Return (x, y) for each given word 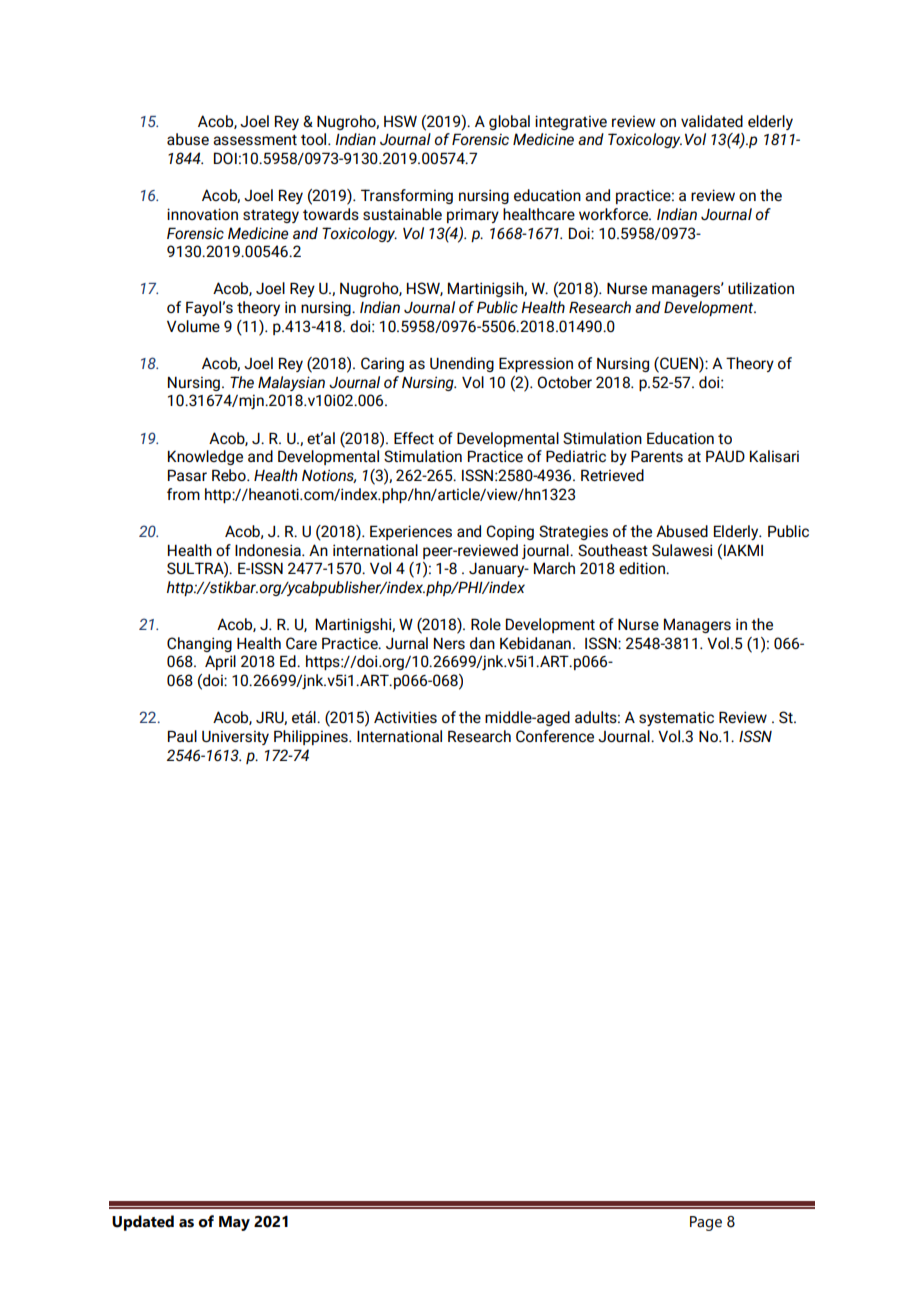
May (234, 1223)
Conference (555, 736)
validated (712, 121)
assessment (255, 140)
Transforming (407, 196)
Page (706, 1223)
